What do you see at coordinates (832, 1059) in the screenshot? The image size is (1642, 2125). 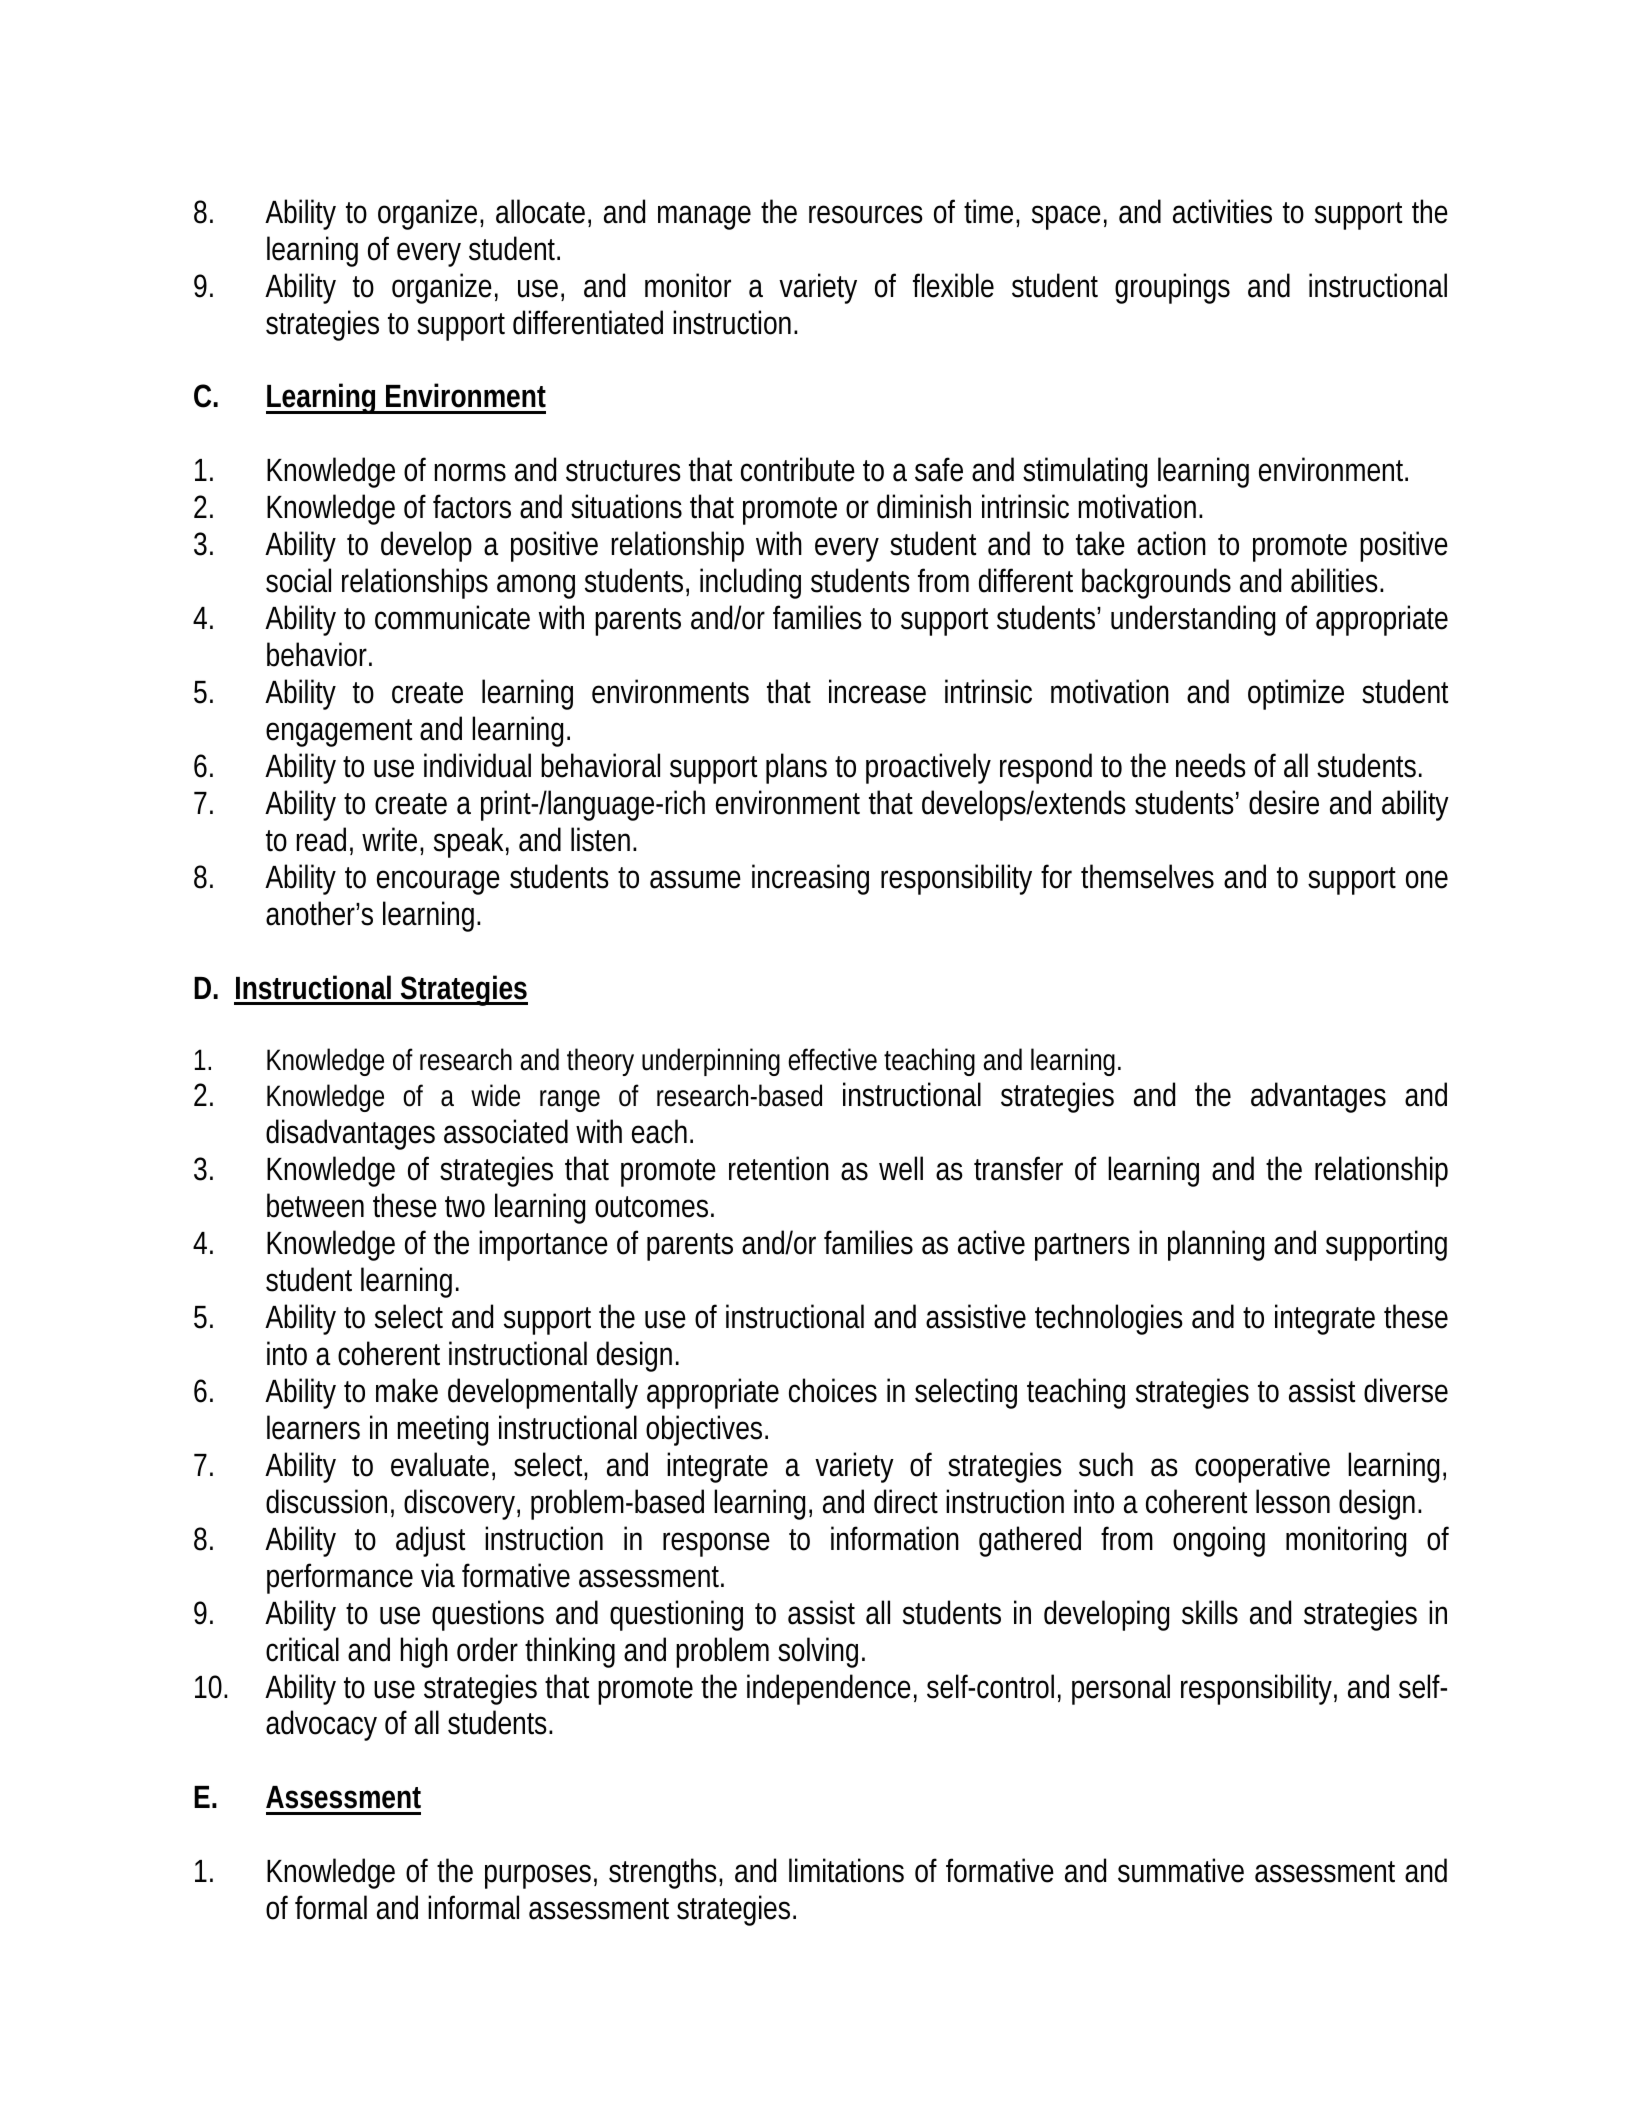 I see `effective` at bounding box center [832, 1059].
